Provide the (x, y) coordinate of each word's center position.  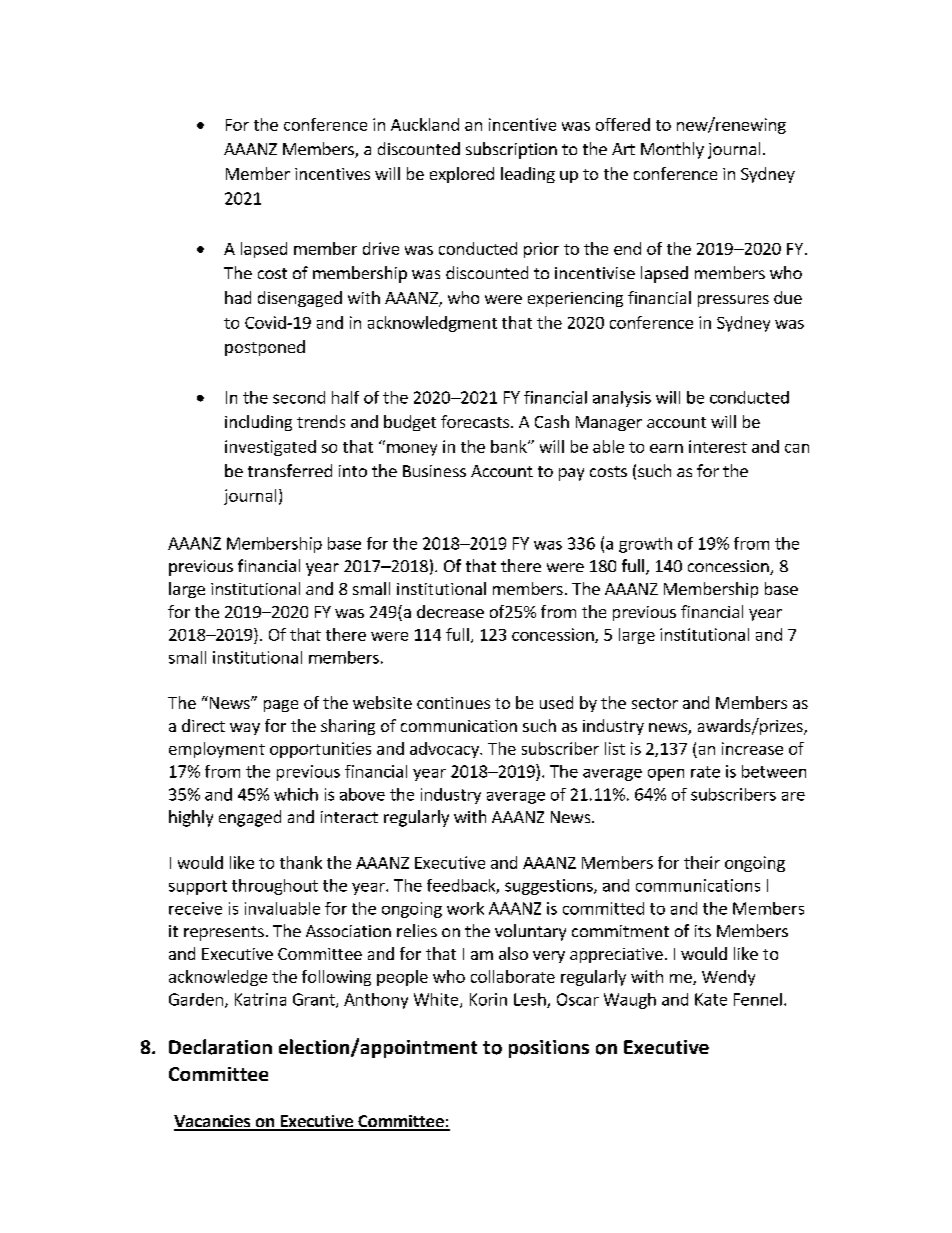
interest (718, 446)
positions (549, 1049)
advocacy (445, 750)
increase (752, 748)
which (296, 794)
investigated (270, 448)
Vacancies (213, 1122)
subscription (511, 150)
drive (381, 248)
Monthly (672, 150)
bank (510, 446)
